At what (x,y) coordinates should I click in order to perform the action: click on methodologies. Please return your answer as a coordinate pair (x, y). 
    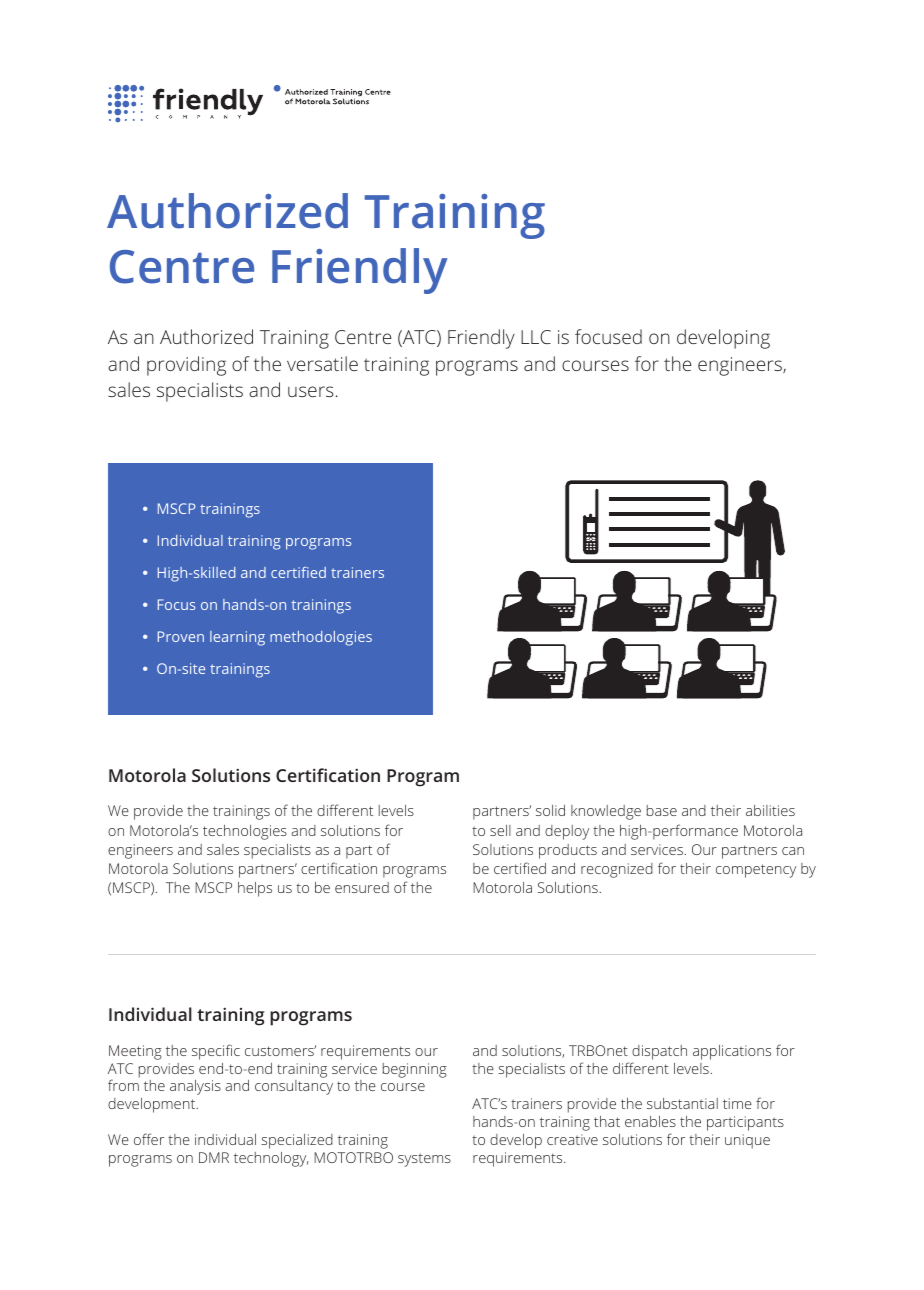
    Looking at the image, I should click on (321, 638).
